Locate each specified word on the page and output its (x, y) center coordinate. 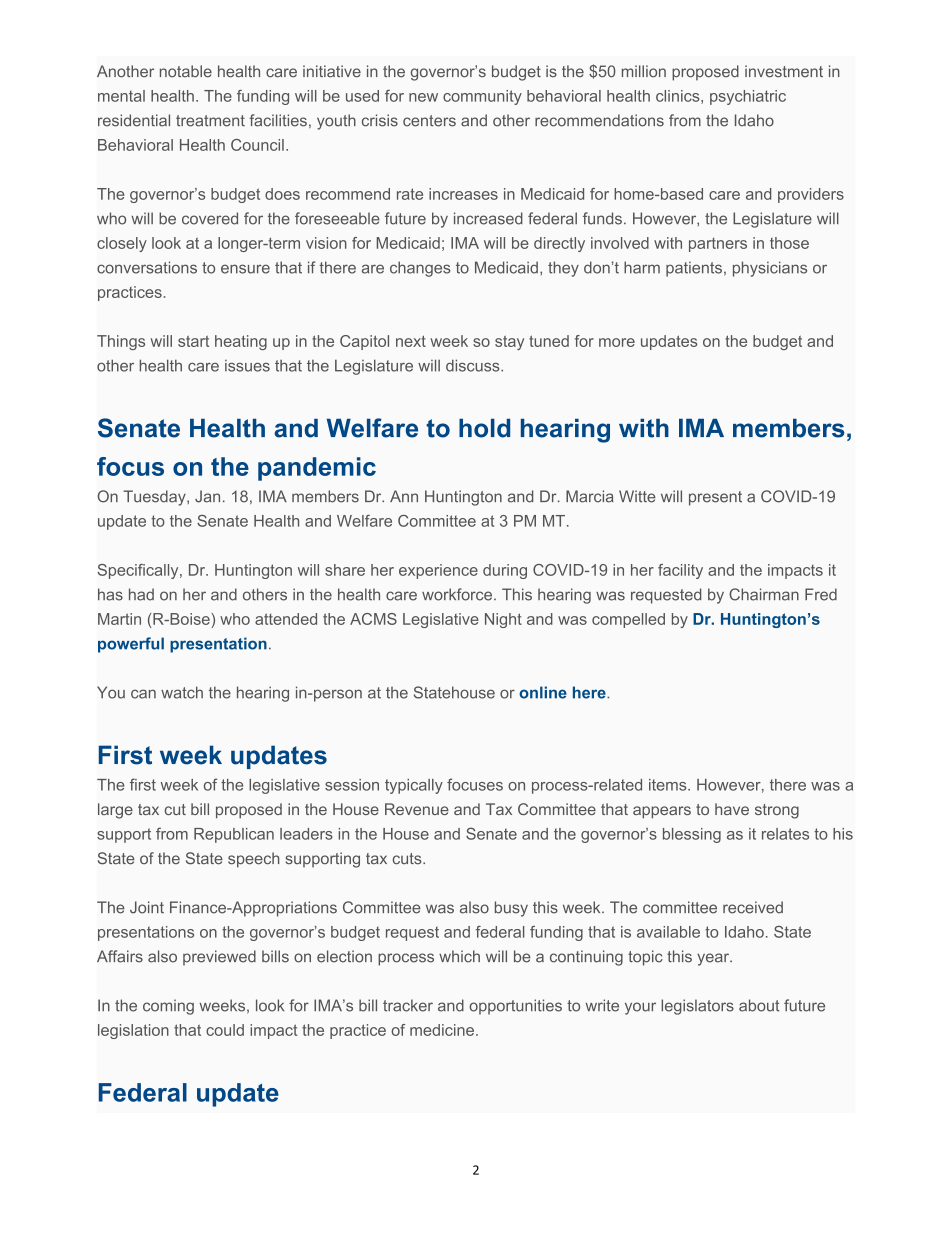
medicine (442, 1030)
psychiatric (748, 97)
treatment (210, 121)
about (759, 1005)
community (482, 97)
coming (168, 1007)
